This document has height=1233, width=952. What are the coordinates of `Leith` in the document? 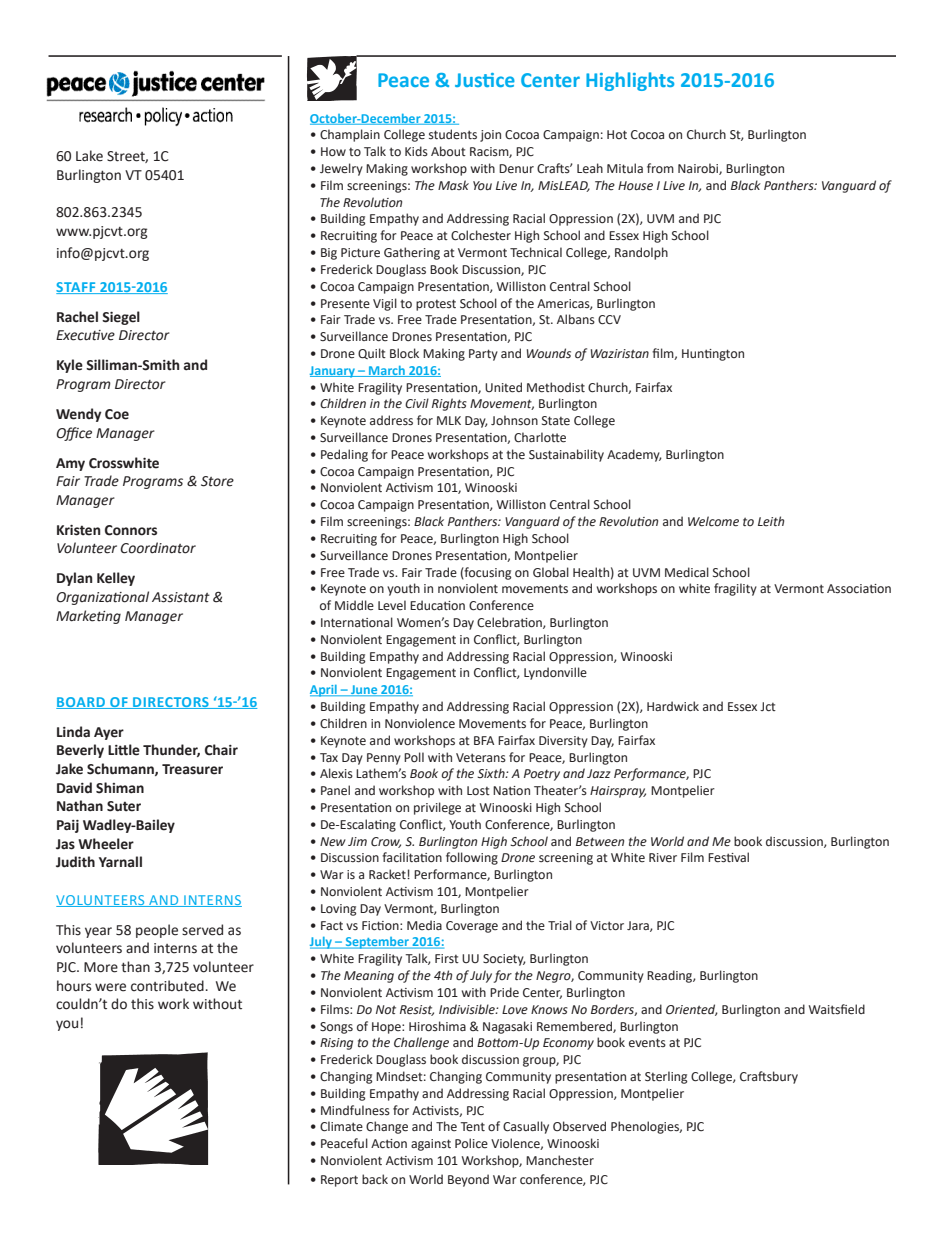 It's located at (771, 521).
